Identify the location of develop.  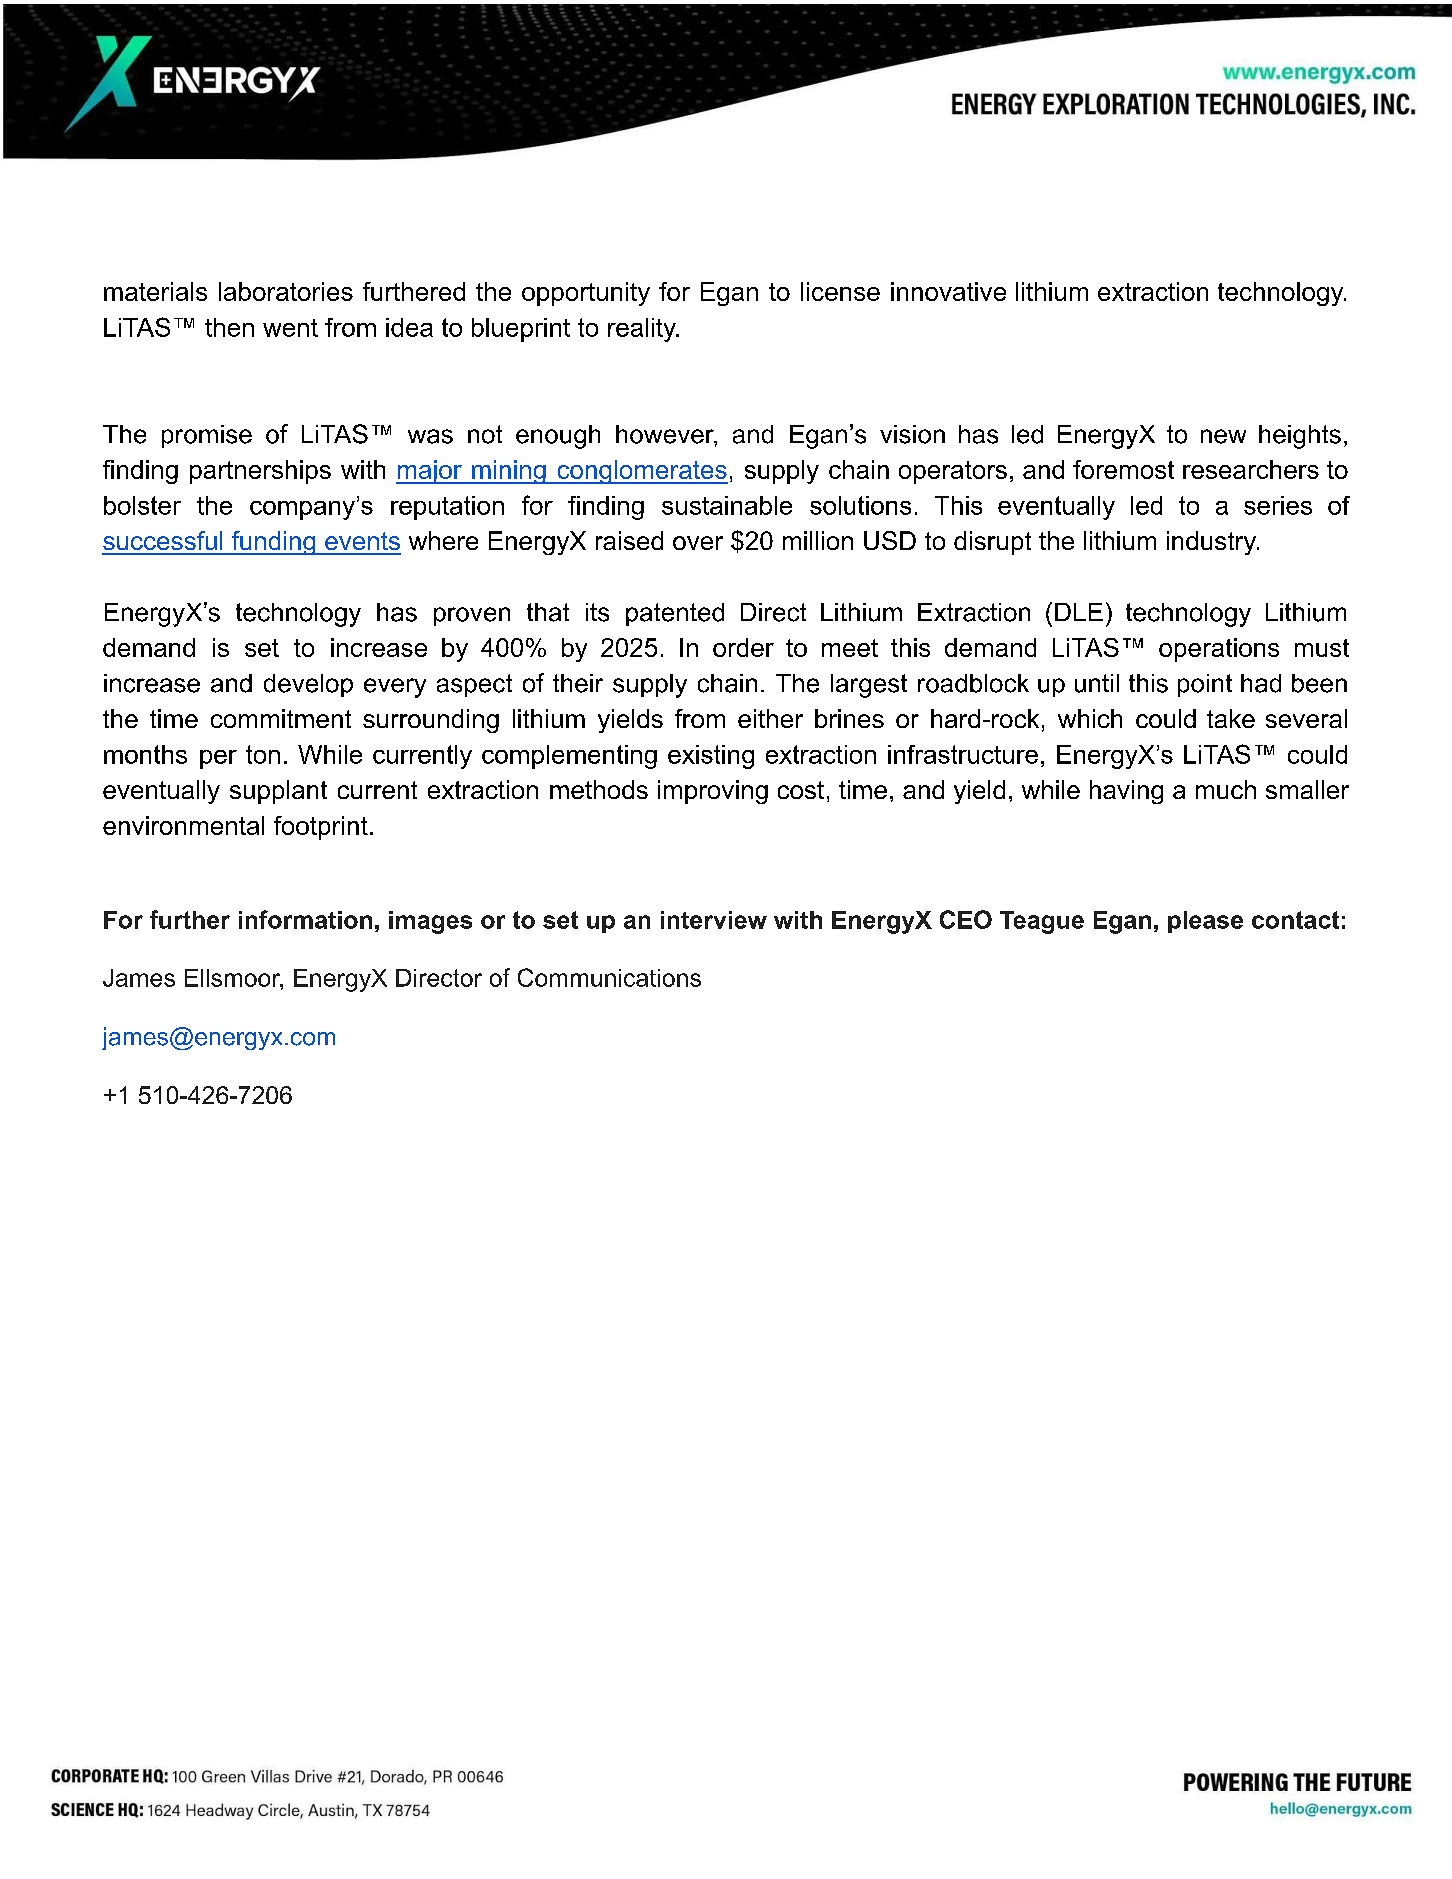
(308, 685).
